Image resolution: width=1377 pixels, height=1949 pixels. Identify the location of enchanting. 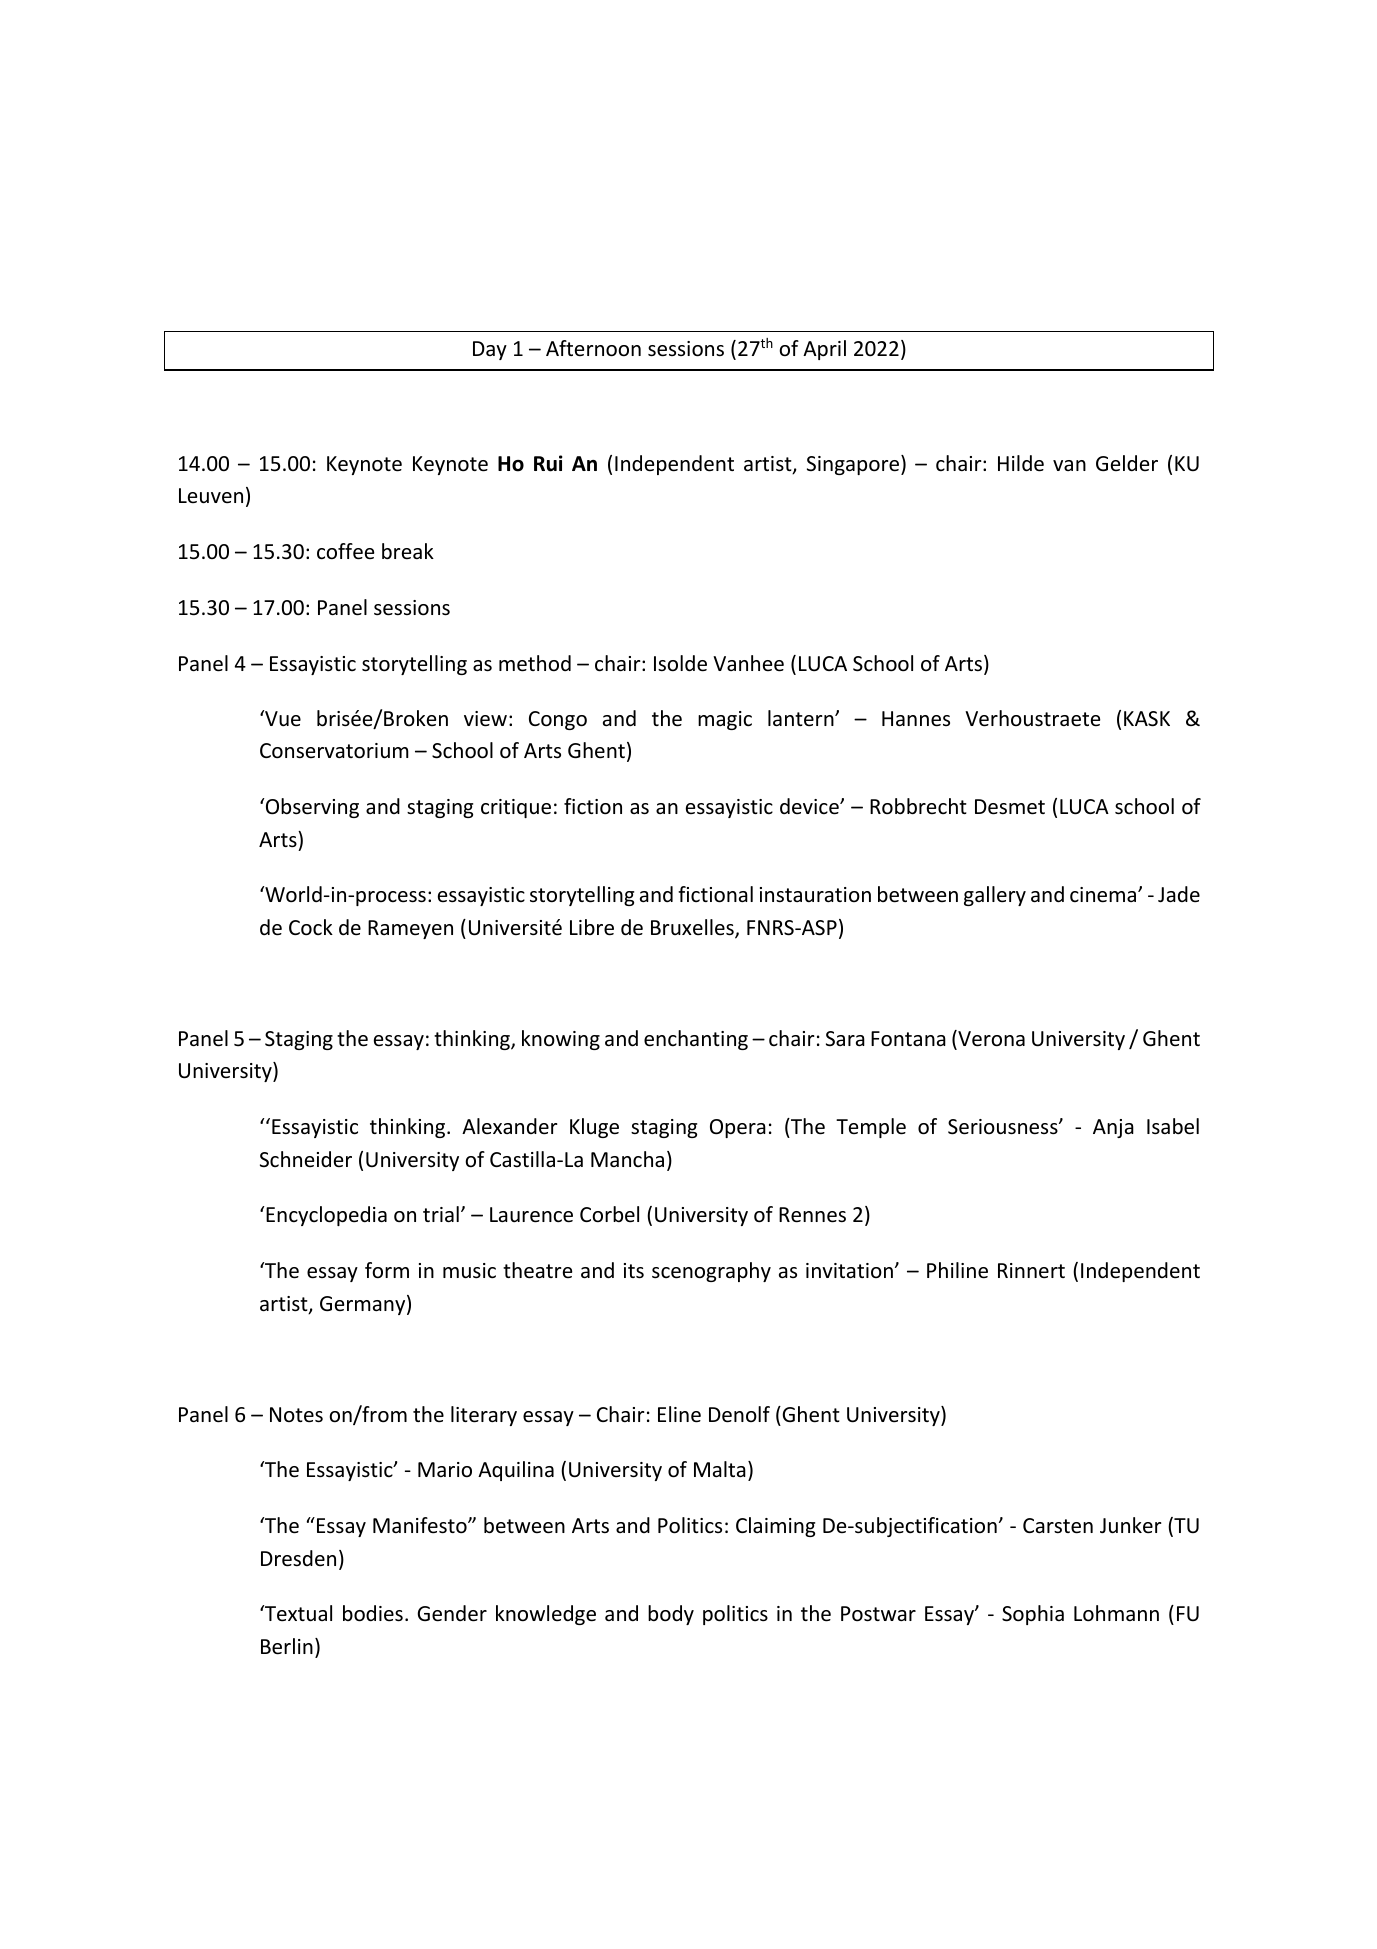
(696, 1040).
